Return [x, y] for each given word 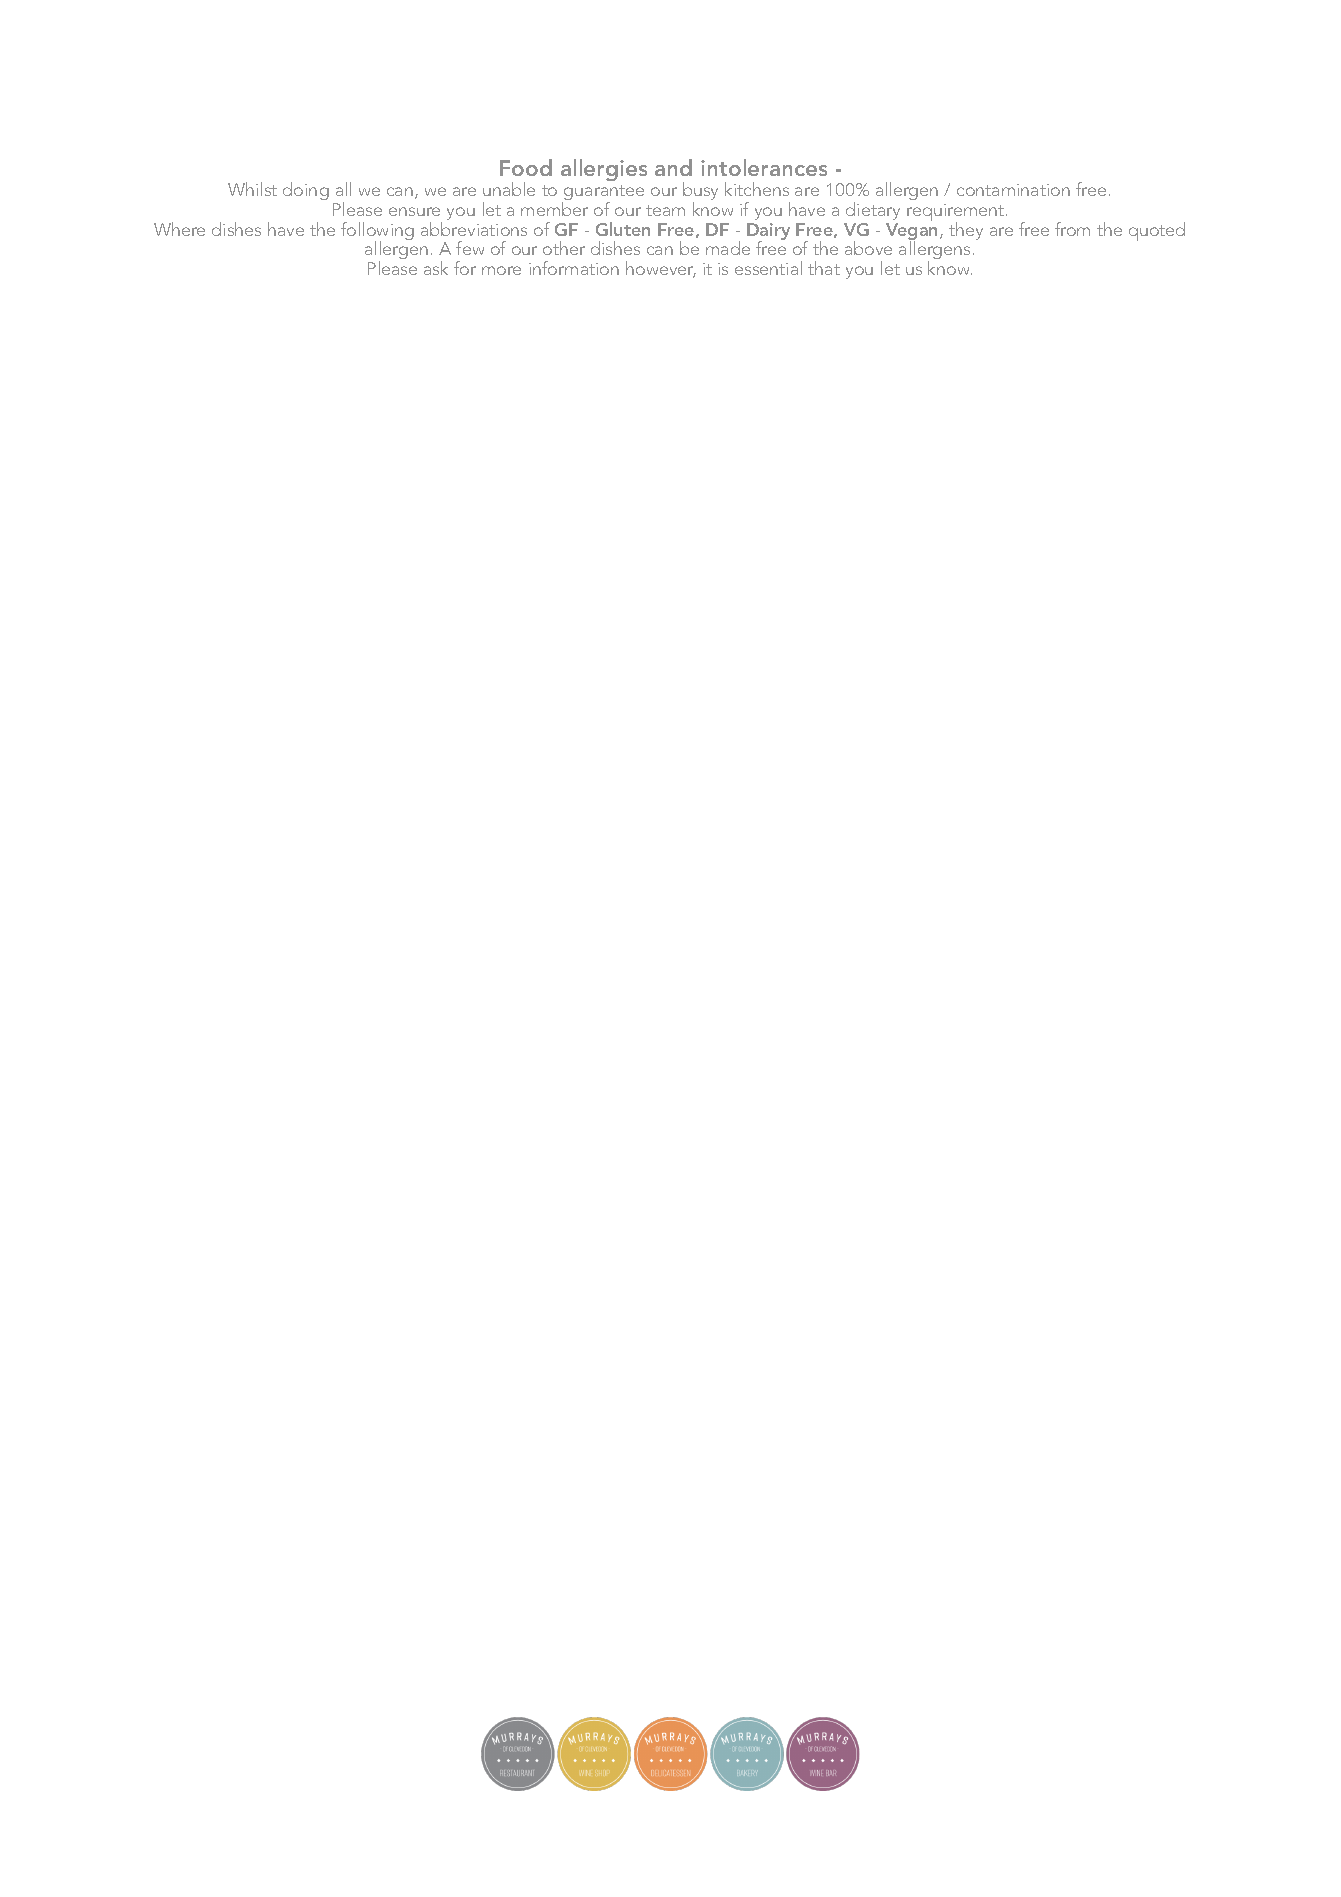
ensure [414, 211]
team [665, 210]
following [377, 232]
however [661, 269]
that [824, 268]
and [673, 167]
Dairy [768, 233]
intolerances [764, 167]
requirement [957, 214]
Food [526, 167]
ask [436, 268]
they [966, 231]
